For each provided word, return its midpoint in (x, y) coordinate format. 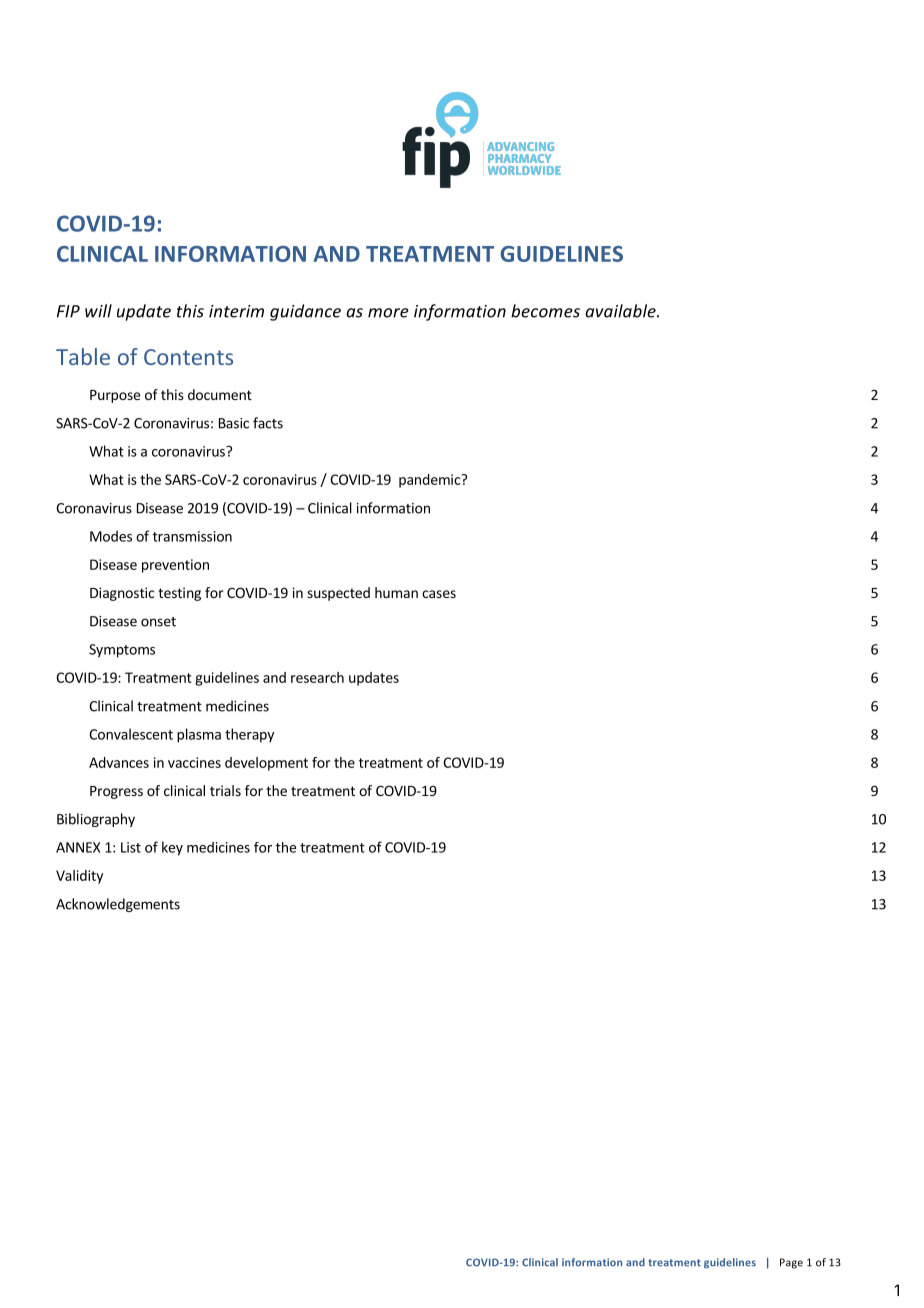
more (388, 313)
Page (791, 1263)
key (172, 848)
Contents (188, 357)
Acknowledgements (118, 905)
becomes (545, 311)
